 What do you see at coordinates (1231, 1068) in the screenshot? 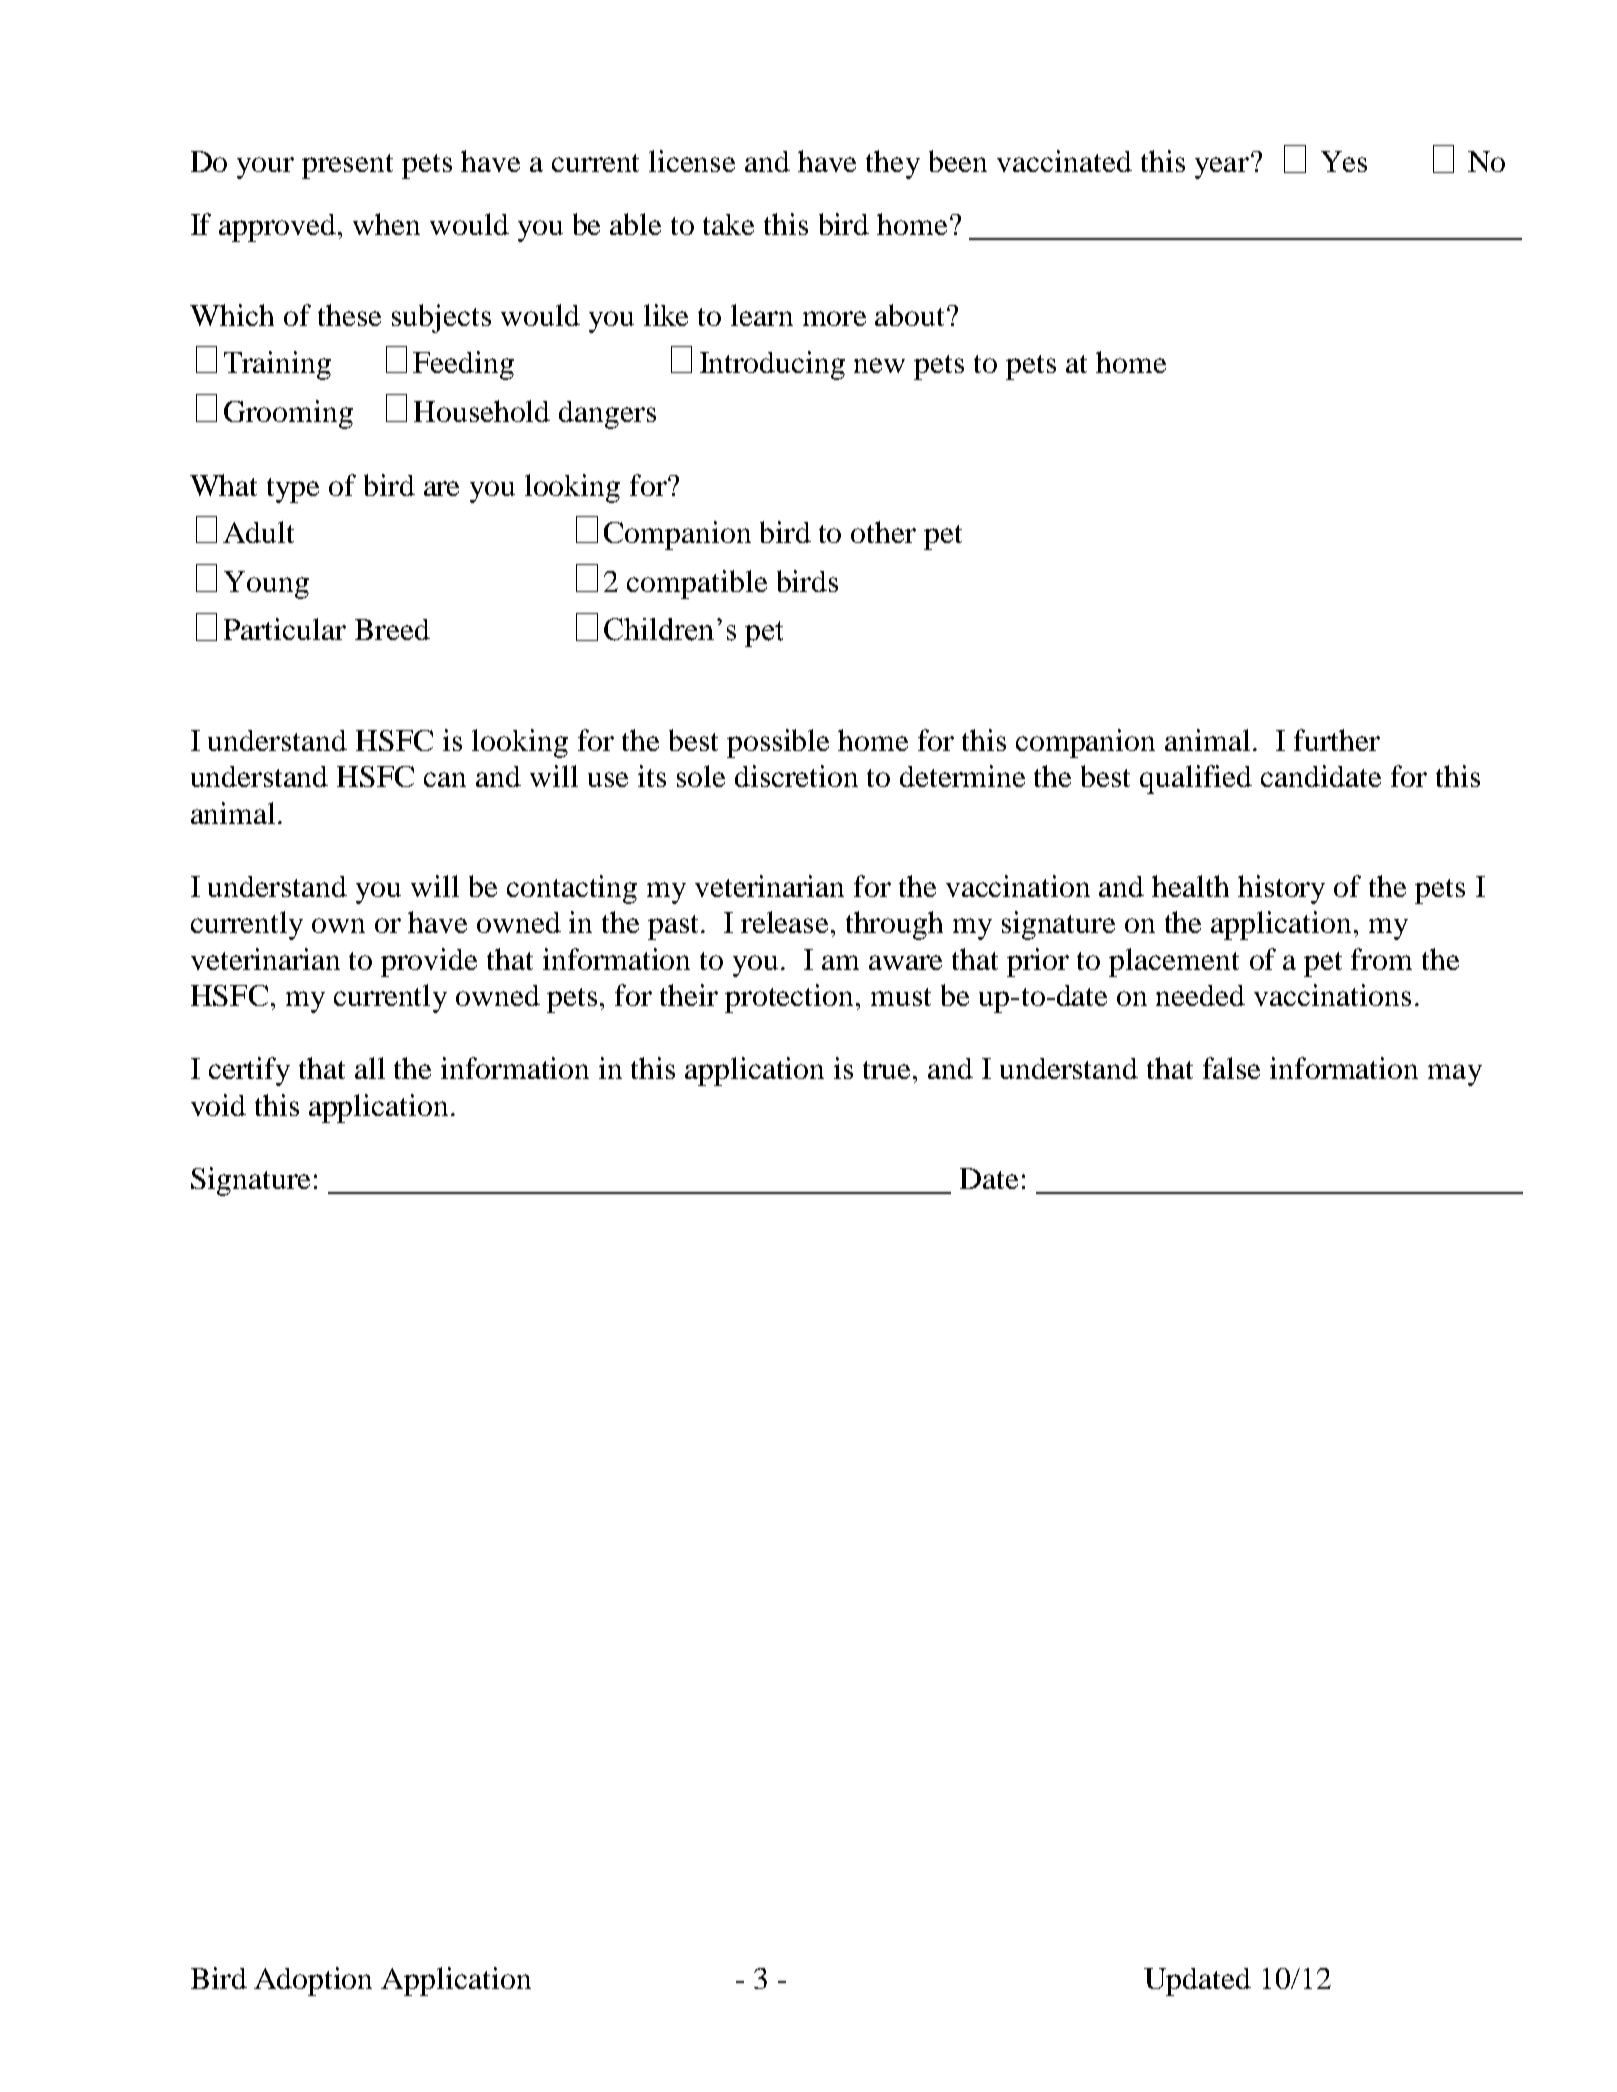
I see `false` at bounding box center [1231, 1068].
